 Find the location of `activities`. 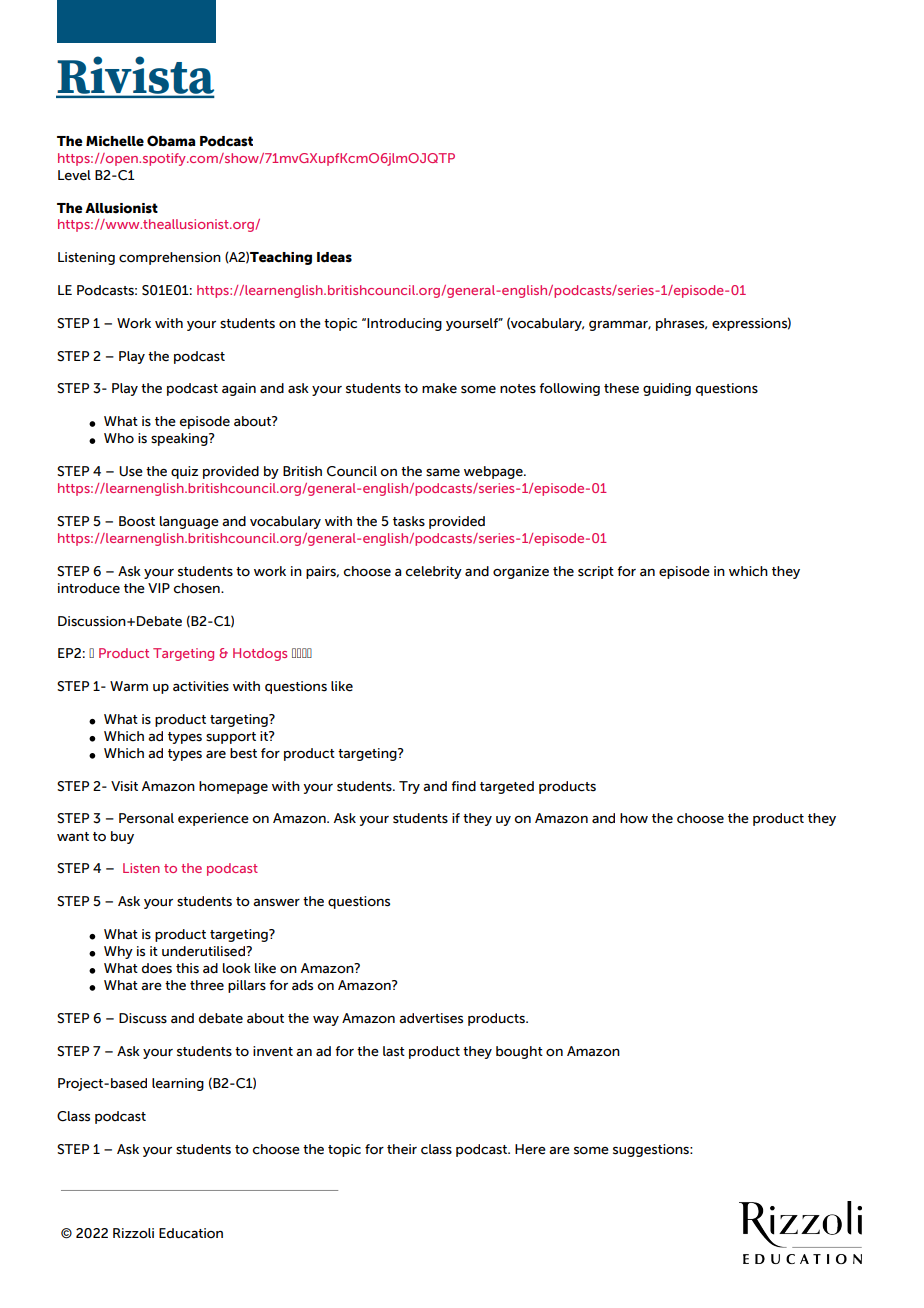

activities is located at coordinates (201, 686).
